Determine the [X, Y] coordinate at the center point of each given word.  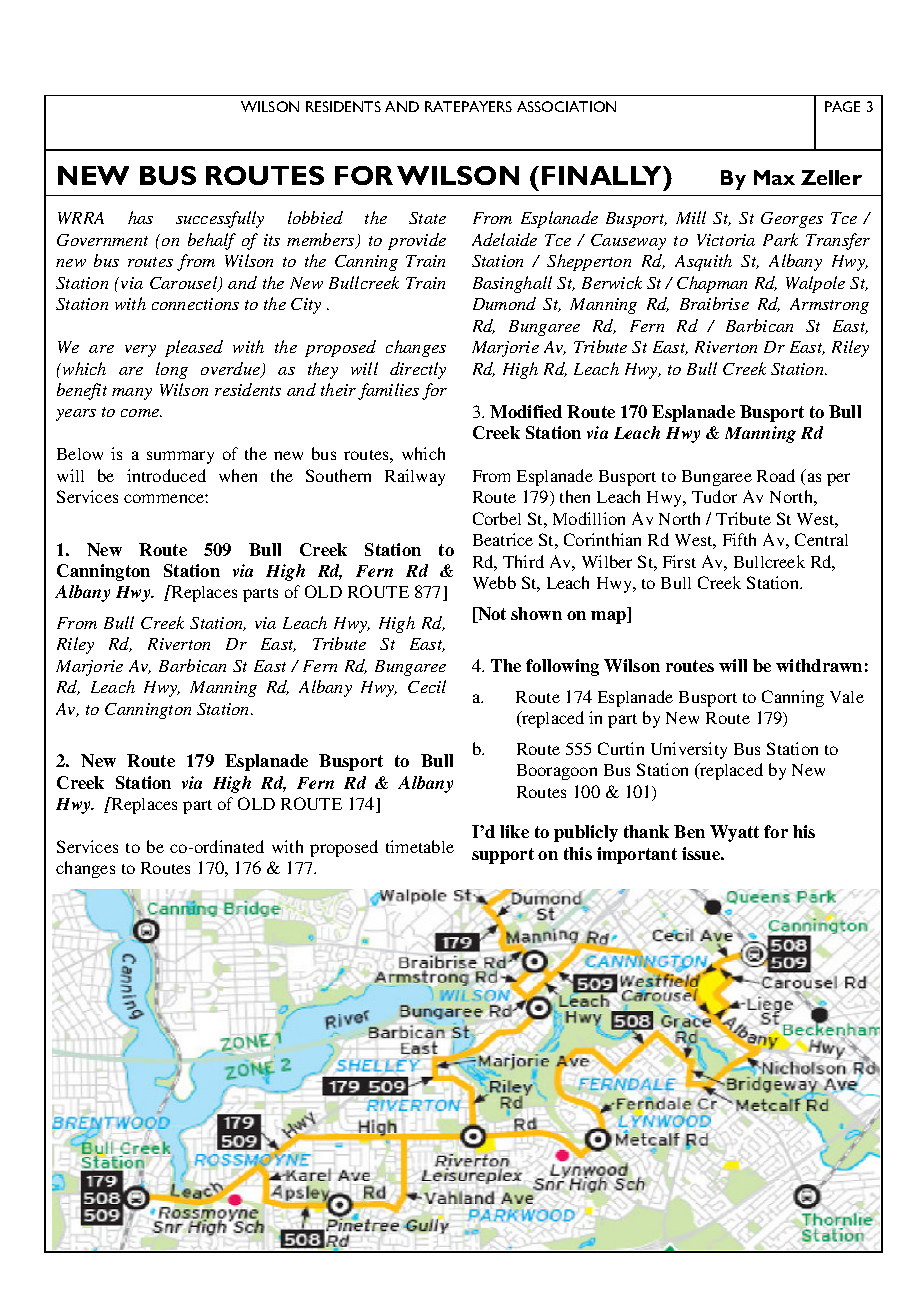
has [140, 217]
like [514, 831]
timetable [420, 846]
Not [491, 615]
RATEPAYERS [468, 106]
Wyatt [734, 833]
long [172, 370]
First [679, 561]
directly [418, 370]
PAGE [842, 106]
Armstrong [829, 306]
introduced [166, 475]
